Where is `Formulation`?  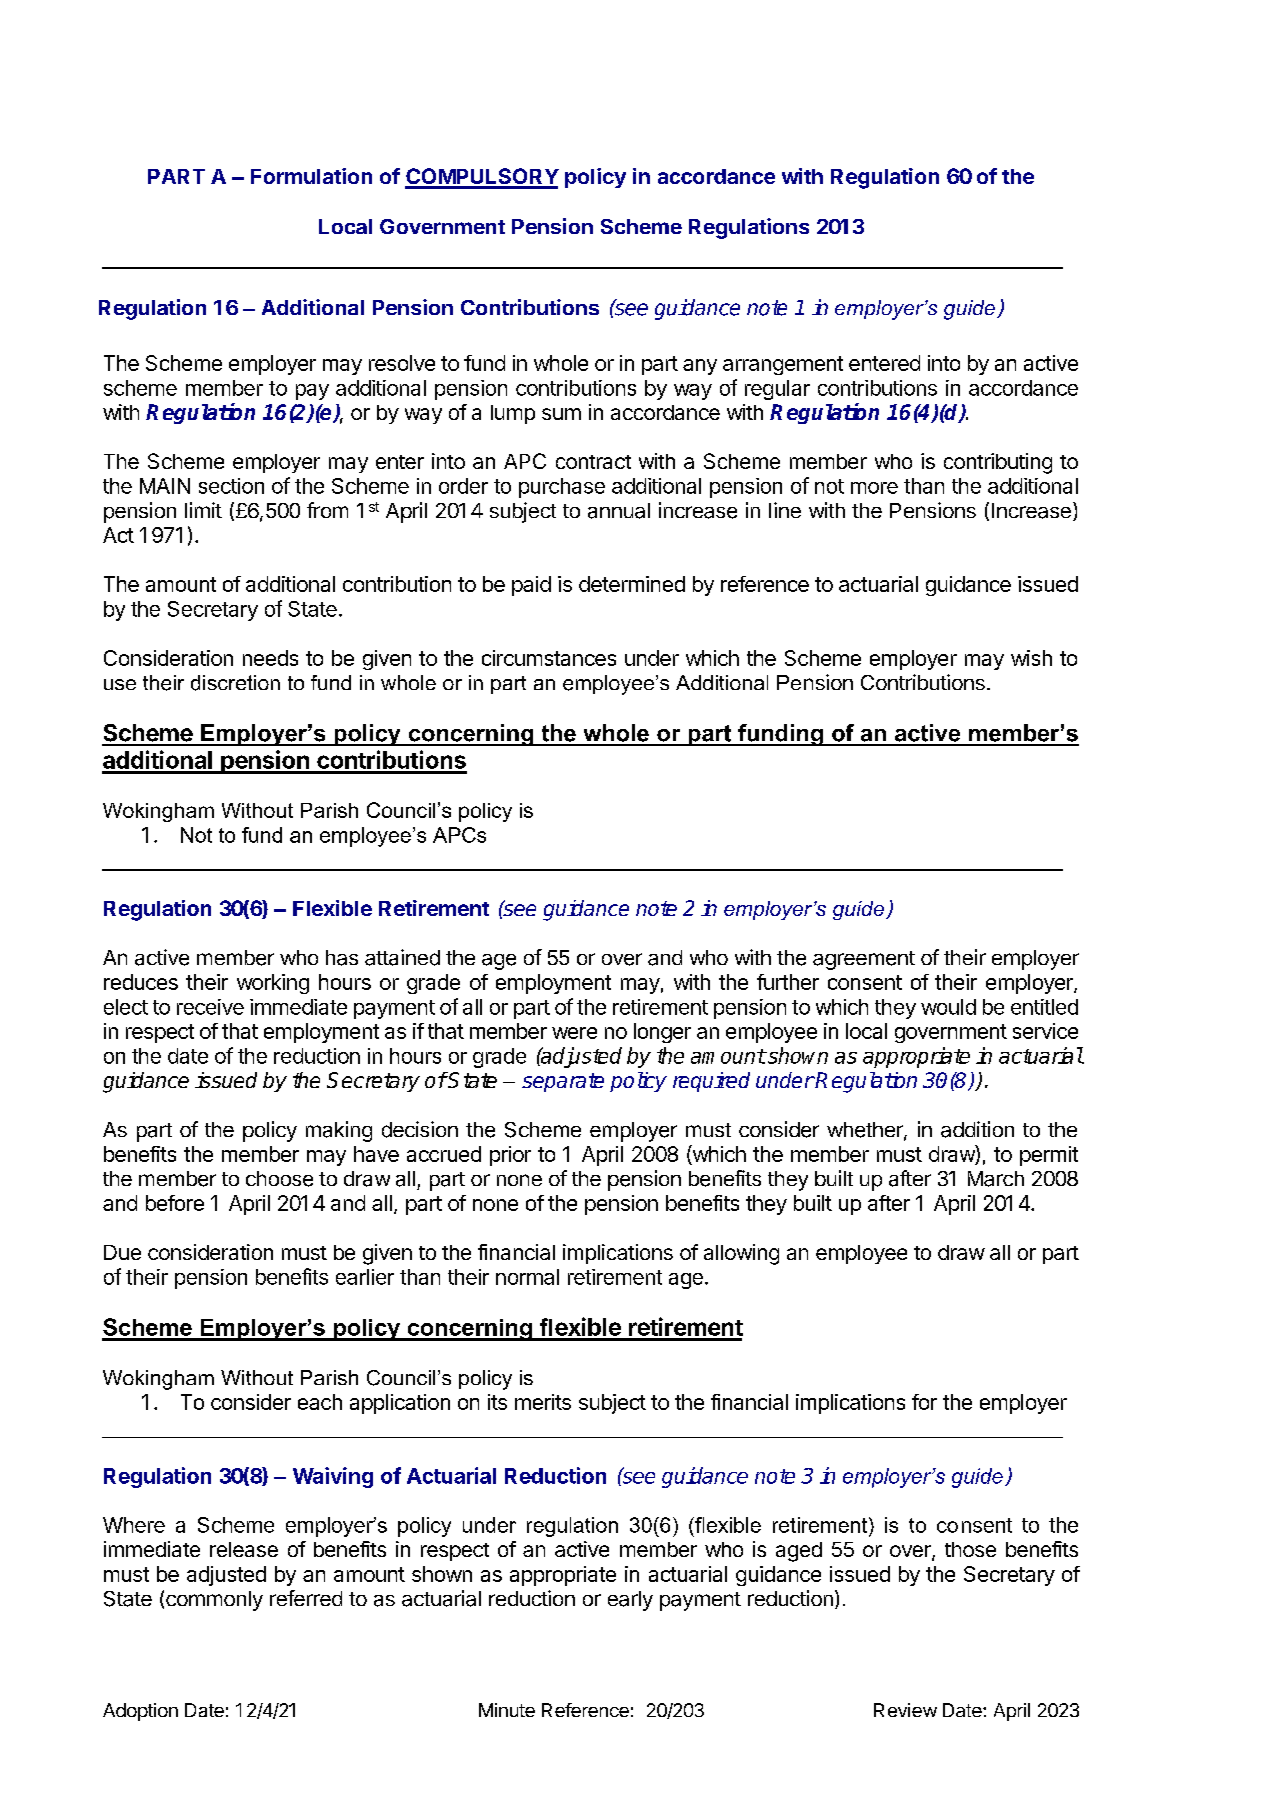
Formulation is located at coordinates (311, 176).
